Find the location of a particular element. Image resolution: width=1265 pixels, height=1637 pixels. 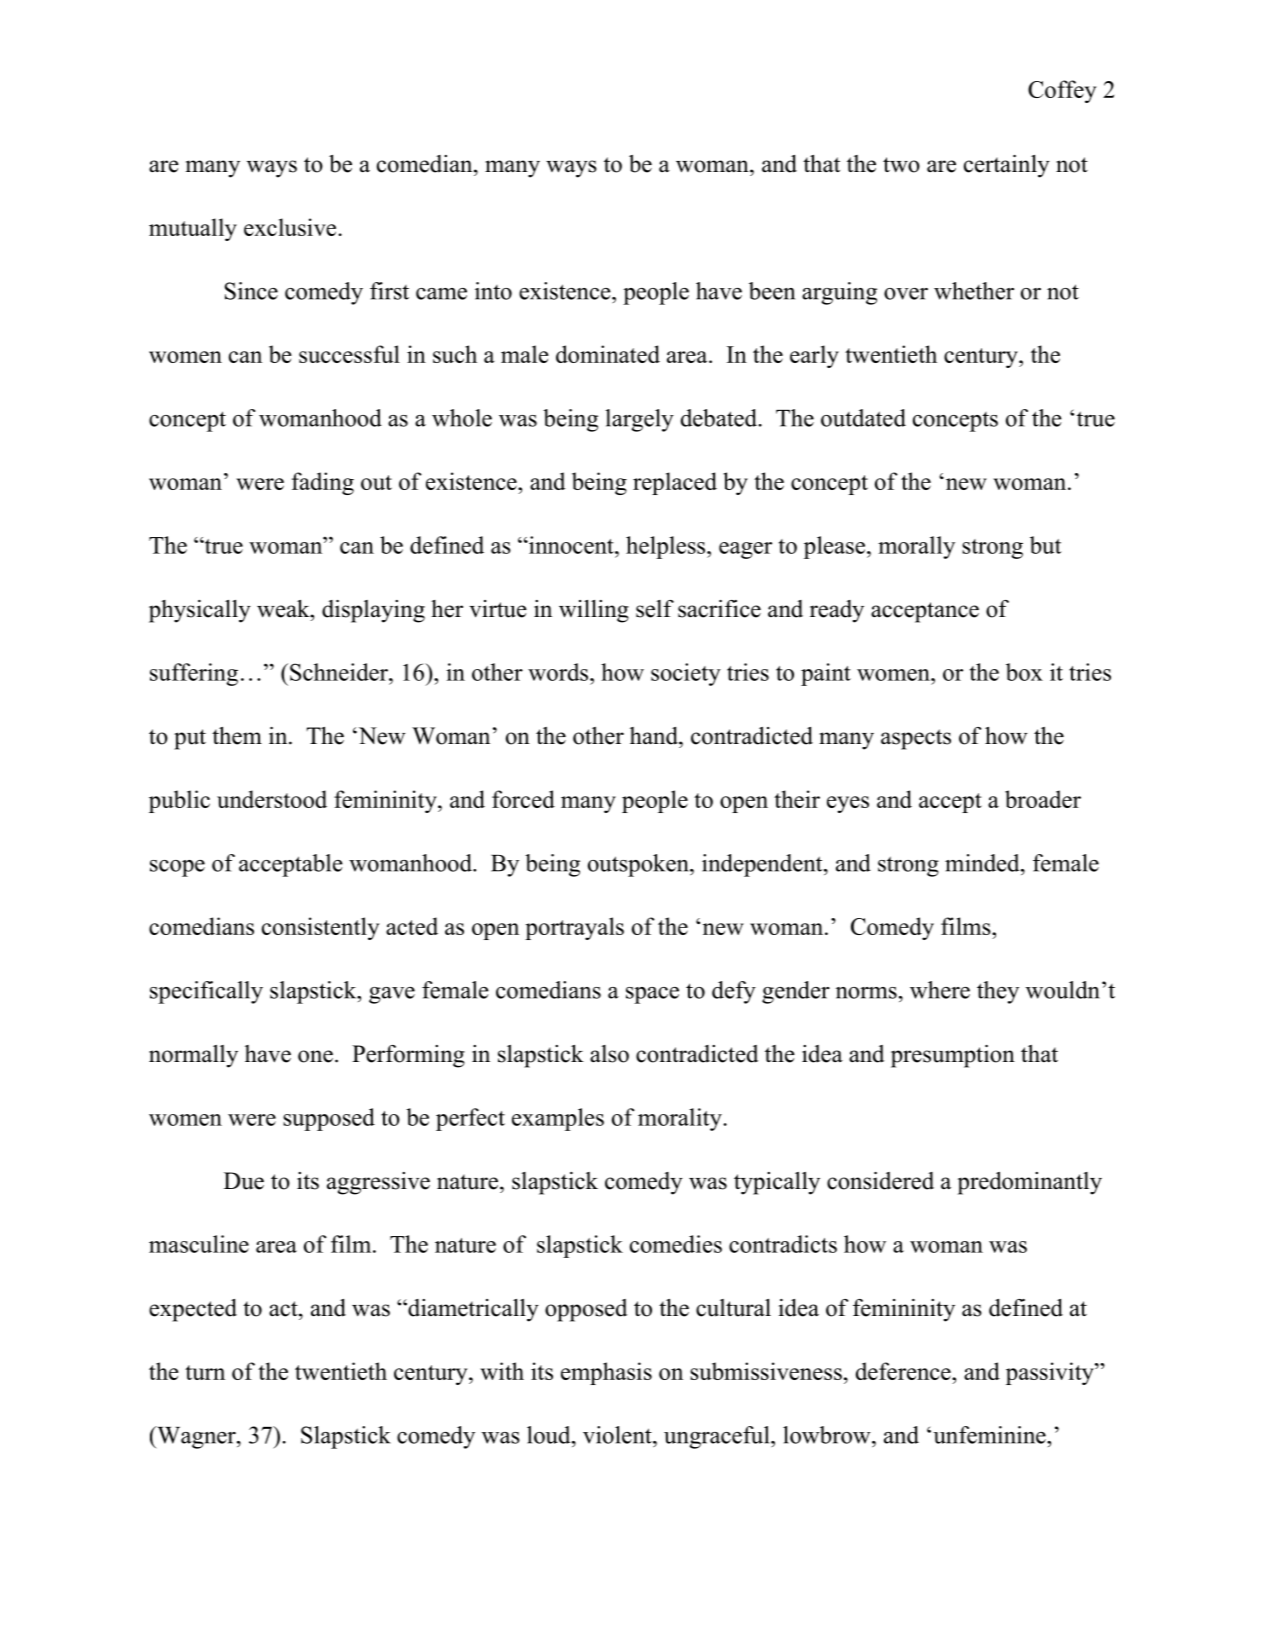

where is located at coordinates (940, 990).
